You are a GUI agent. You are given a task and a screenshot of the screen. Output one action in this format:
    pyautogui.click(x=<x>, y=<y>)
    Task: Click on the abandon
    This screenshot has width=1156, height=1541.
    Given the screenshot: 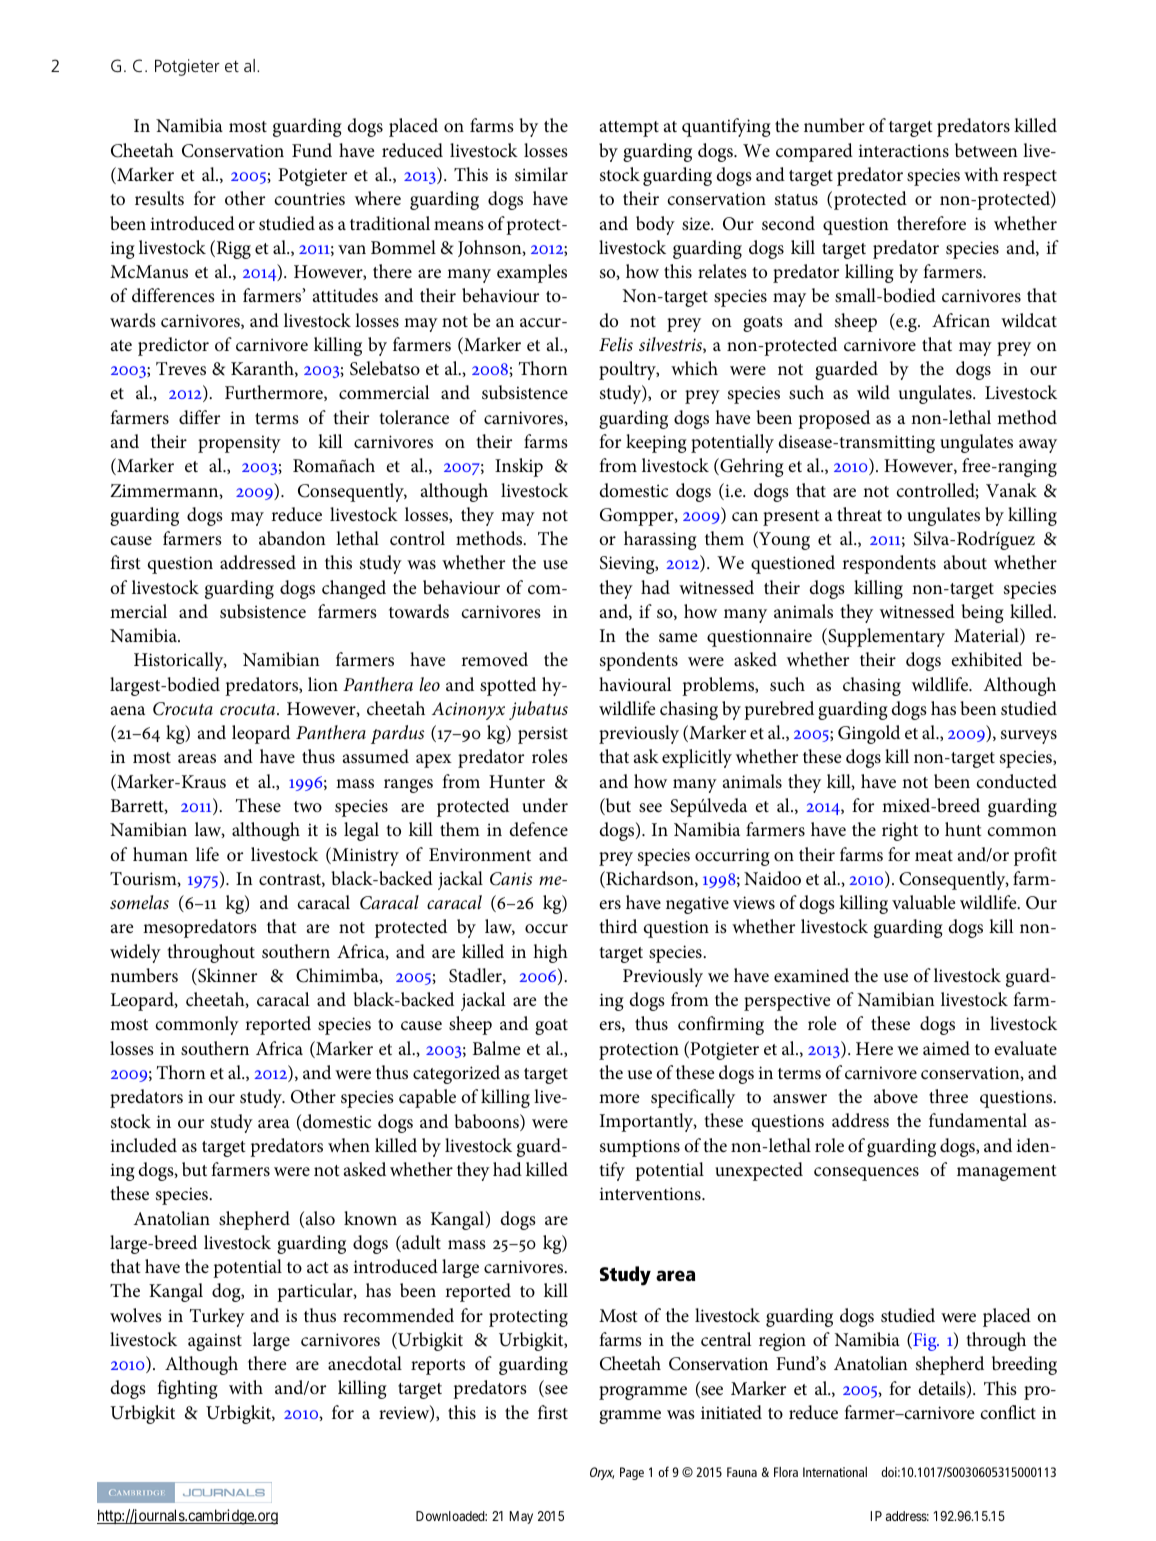 What is the action you would take?
    pyautogui.click(x=292, y=538)
